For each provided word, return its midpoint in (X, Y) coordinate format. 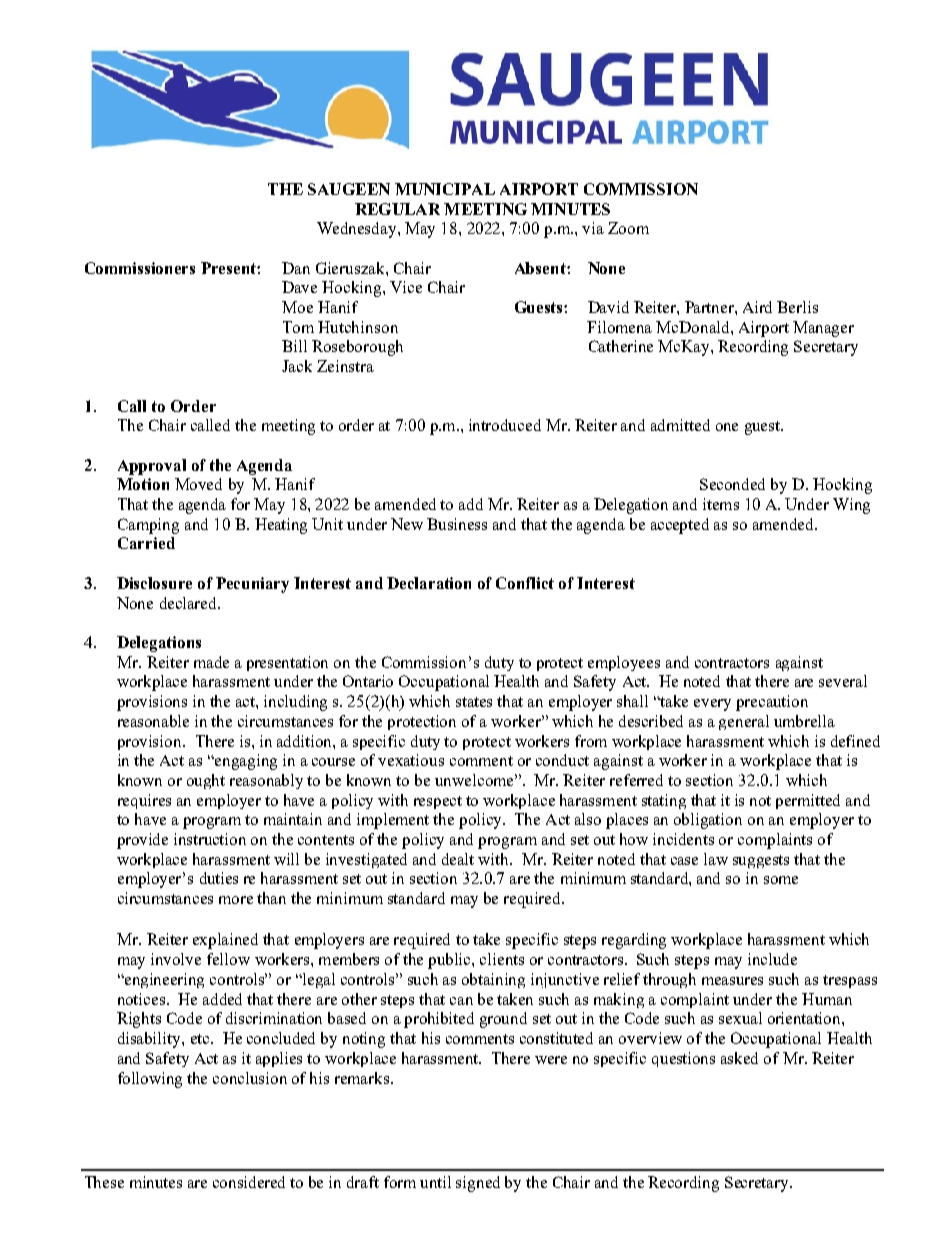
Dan (296, 268)
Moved (198, 484)
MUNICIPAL (445, 189)
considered (249, 1182)
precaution (772, 703)
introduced (505, 425)
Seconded (732, 484)
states (474, 702)
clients (502, 959)
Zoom (628, 228)
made (211, 662)
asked (739, 1058)
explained (225, 941)
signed (478, 1184)
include (772, 959)
